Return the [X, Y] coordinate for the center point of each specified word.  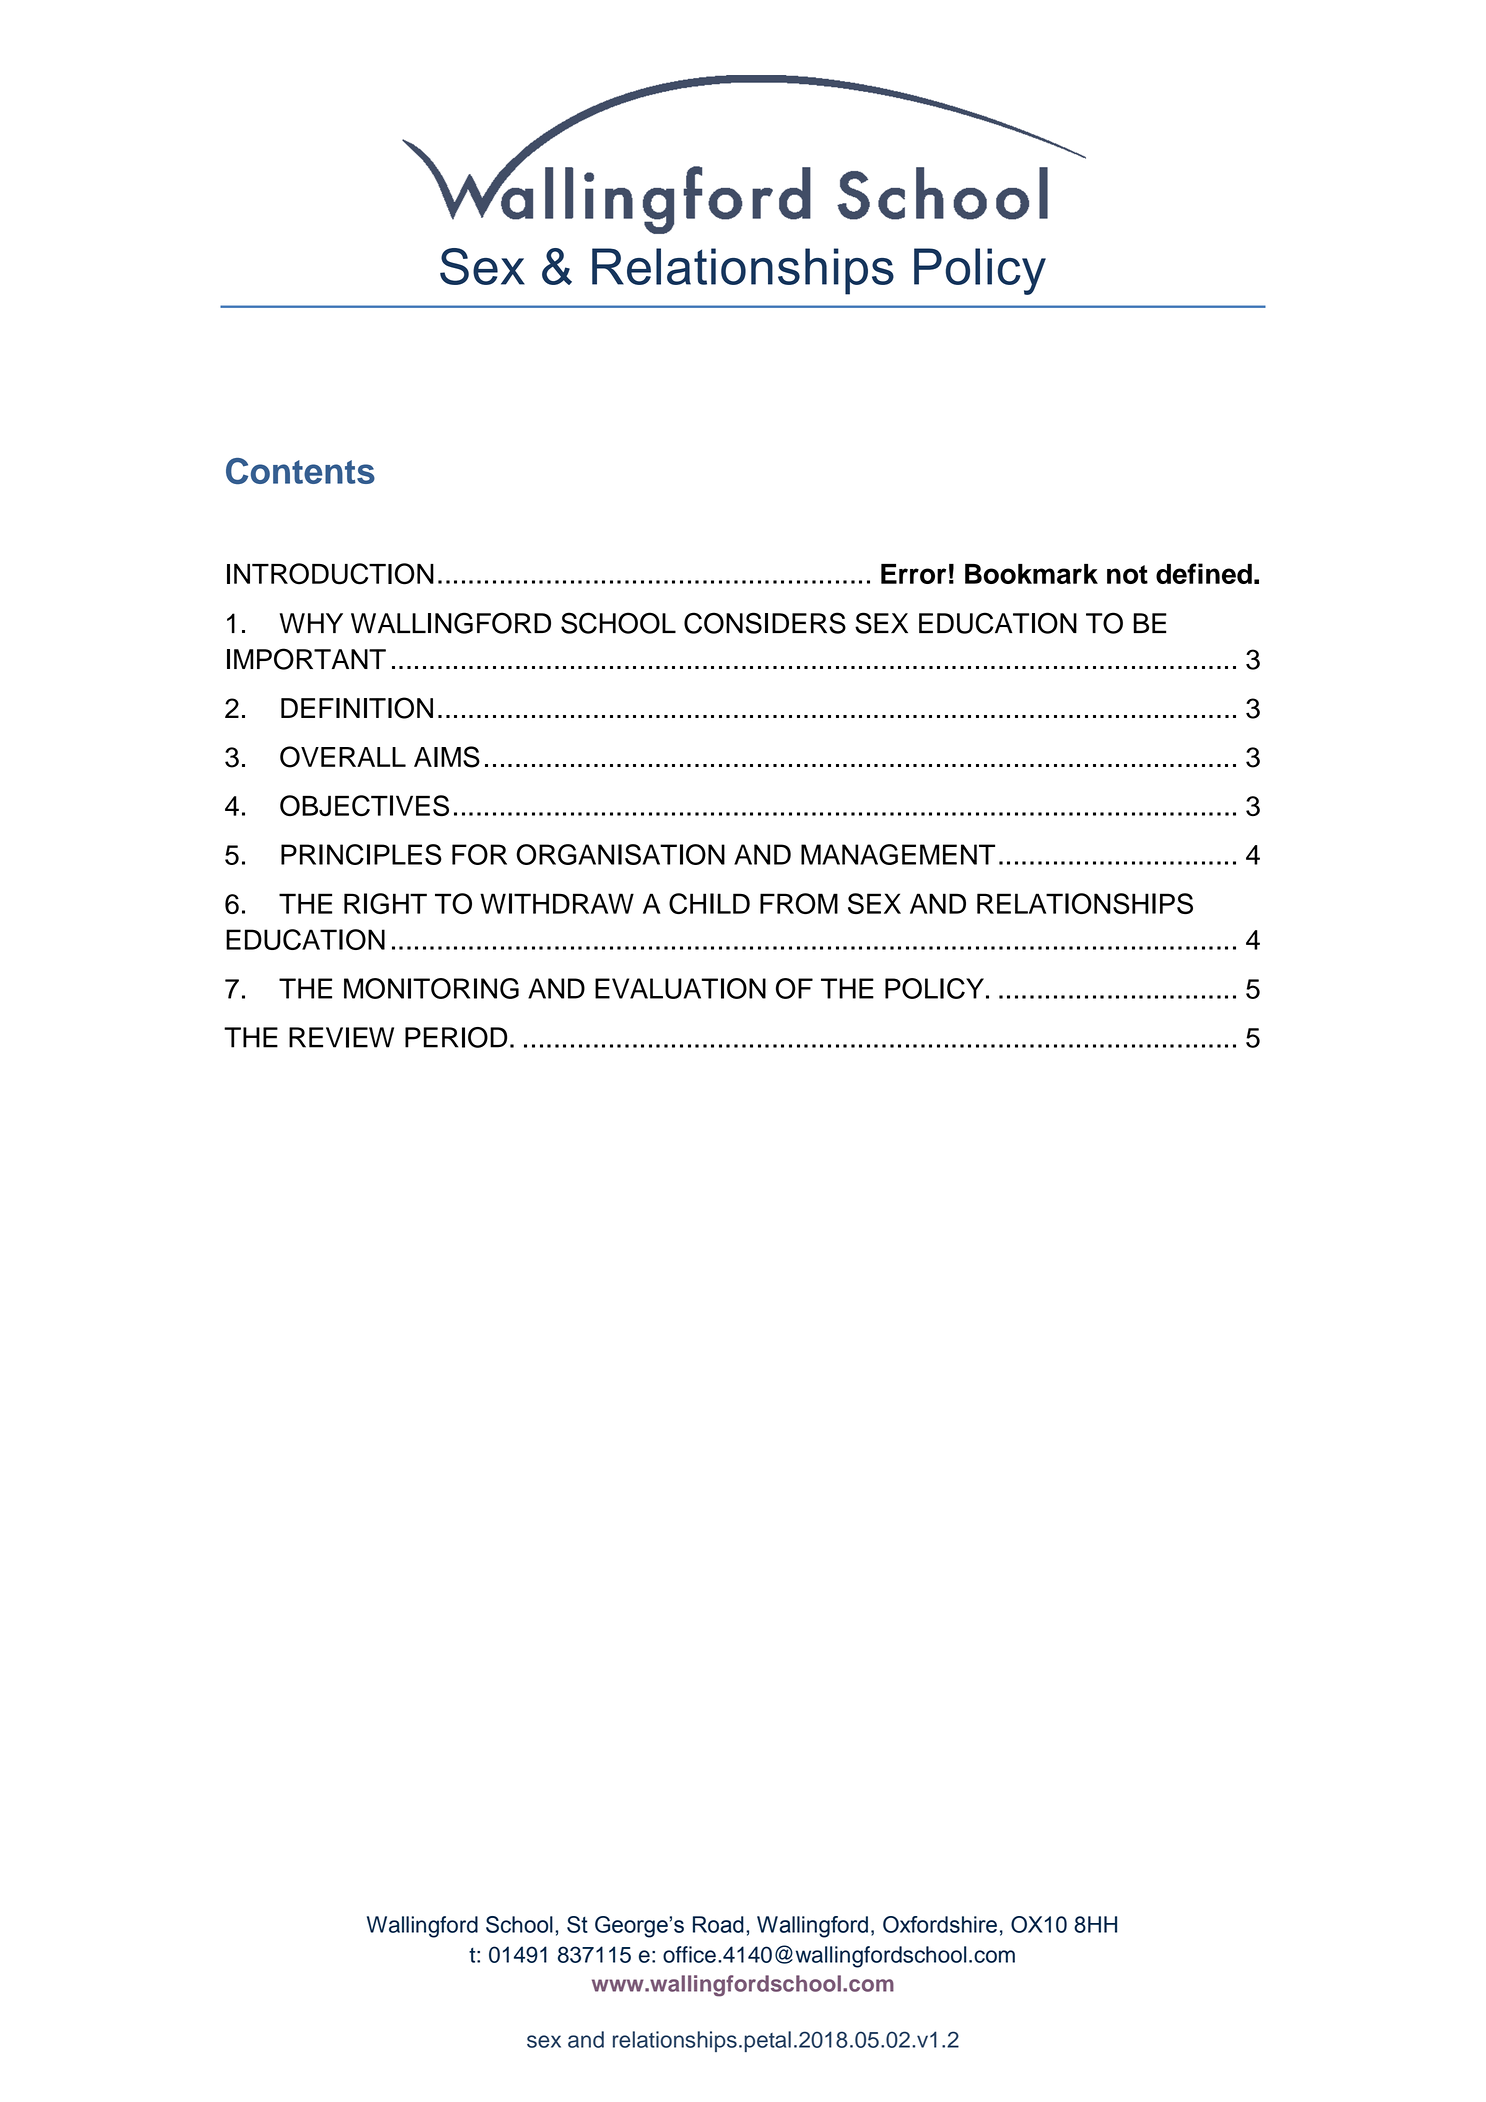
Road [718, 1924]
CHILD [709, 903]
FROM [799, 903]
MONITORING [431, 988]
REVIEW [341, 1037]
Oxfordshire [940, 1924]
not [1127, 574]
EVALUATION [680, 988]
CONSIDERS [765, 623]
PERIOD [456, 1037]
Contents [300, 471]
